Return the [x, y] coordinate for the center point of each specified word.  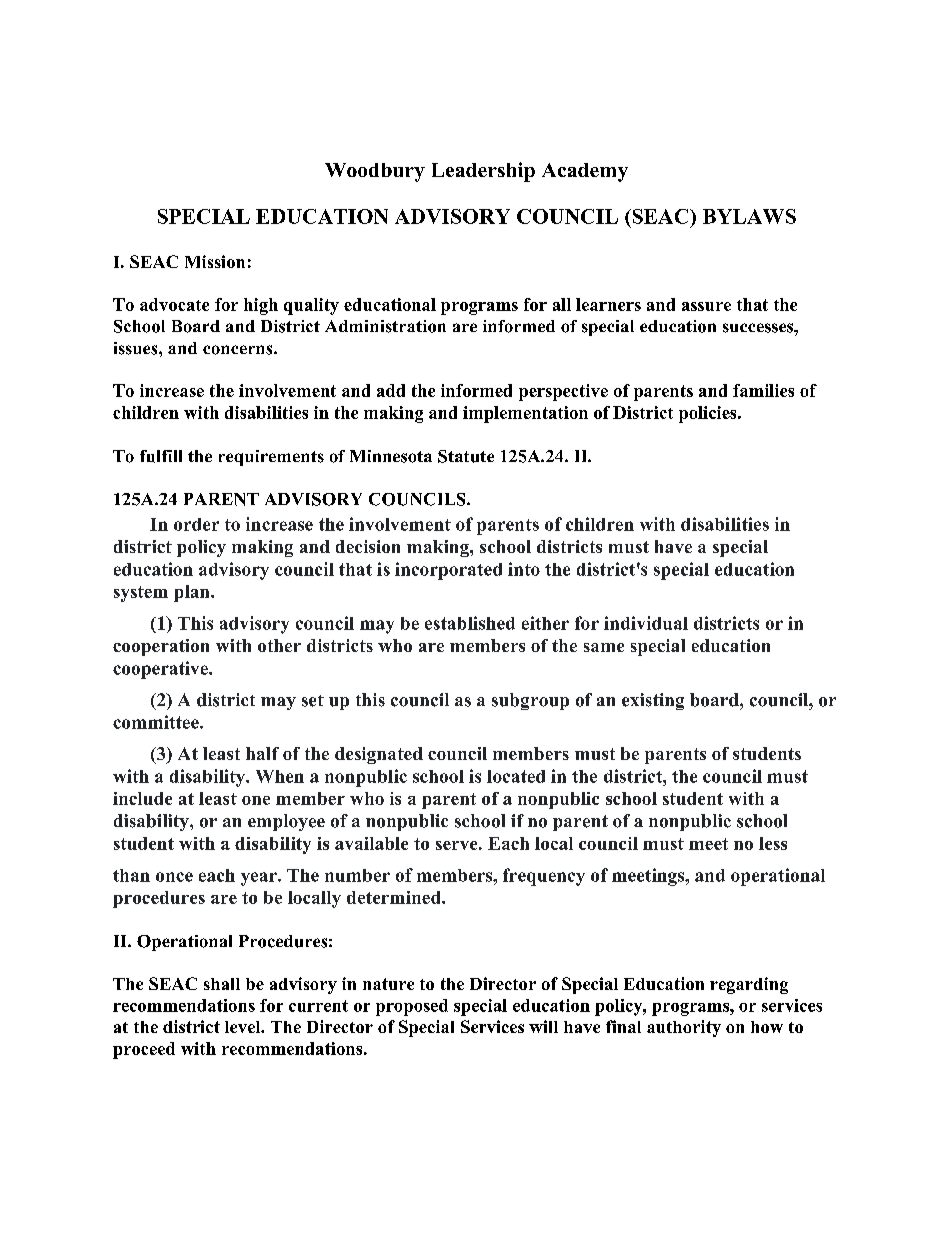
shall [222, 984]
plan [193, 593]
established [470, 623]
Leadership [483, 172]
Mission [215, 261]
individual [646, 623]
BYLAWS [749, 216]
